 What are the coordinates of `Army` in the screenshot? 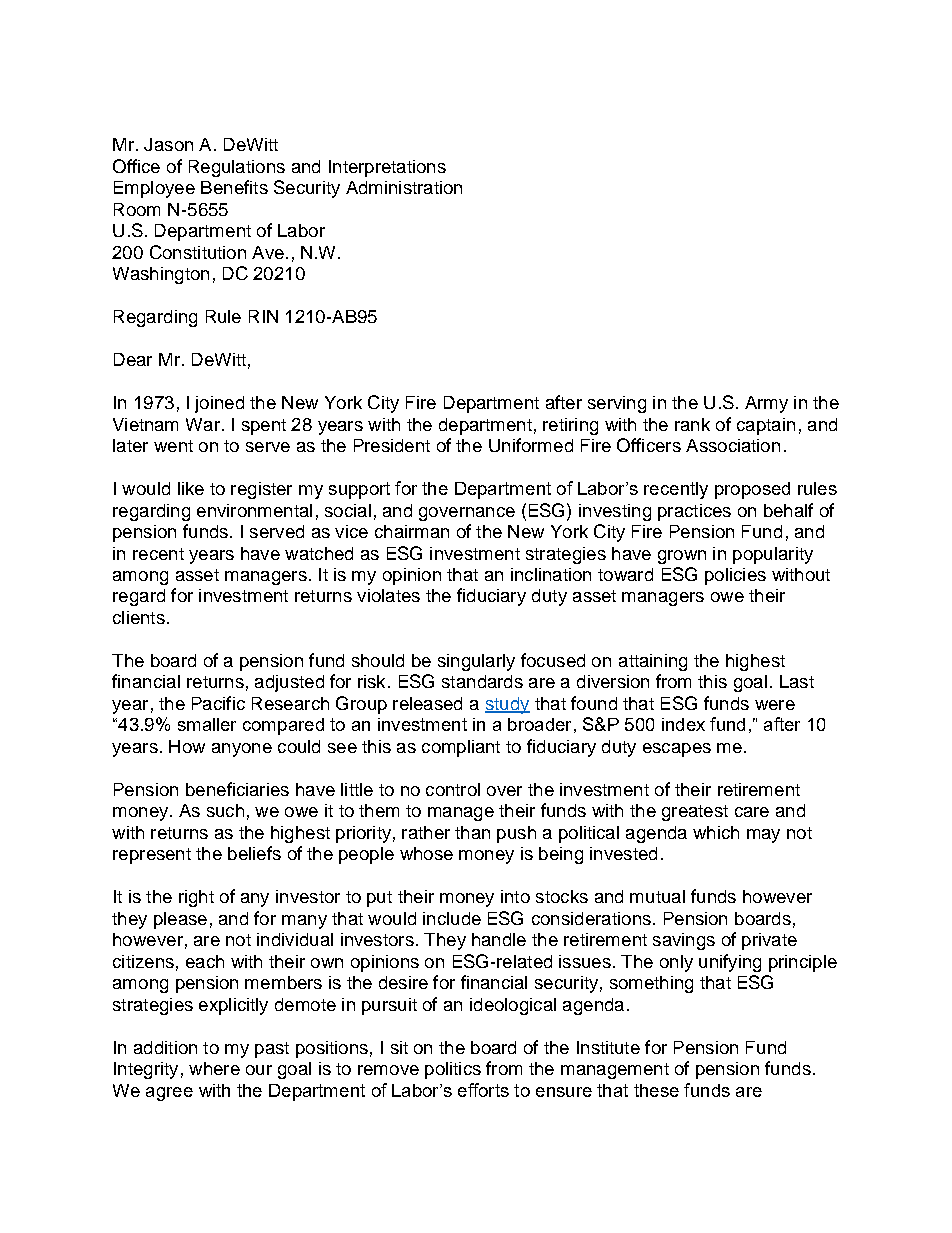 It's located at (766, 404).
